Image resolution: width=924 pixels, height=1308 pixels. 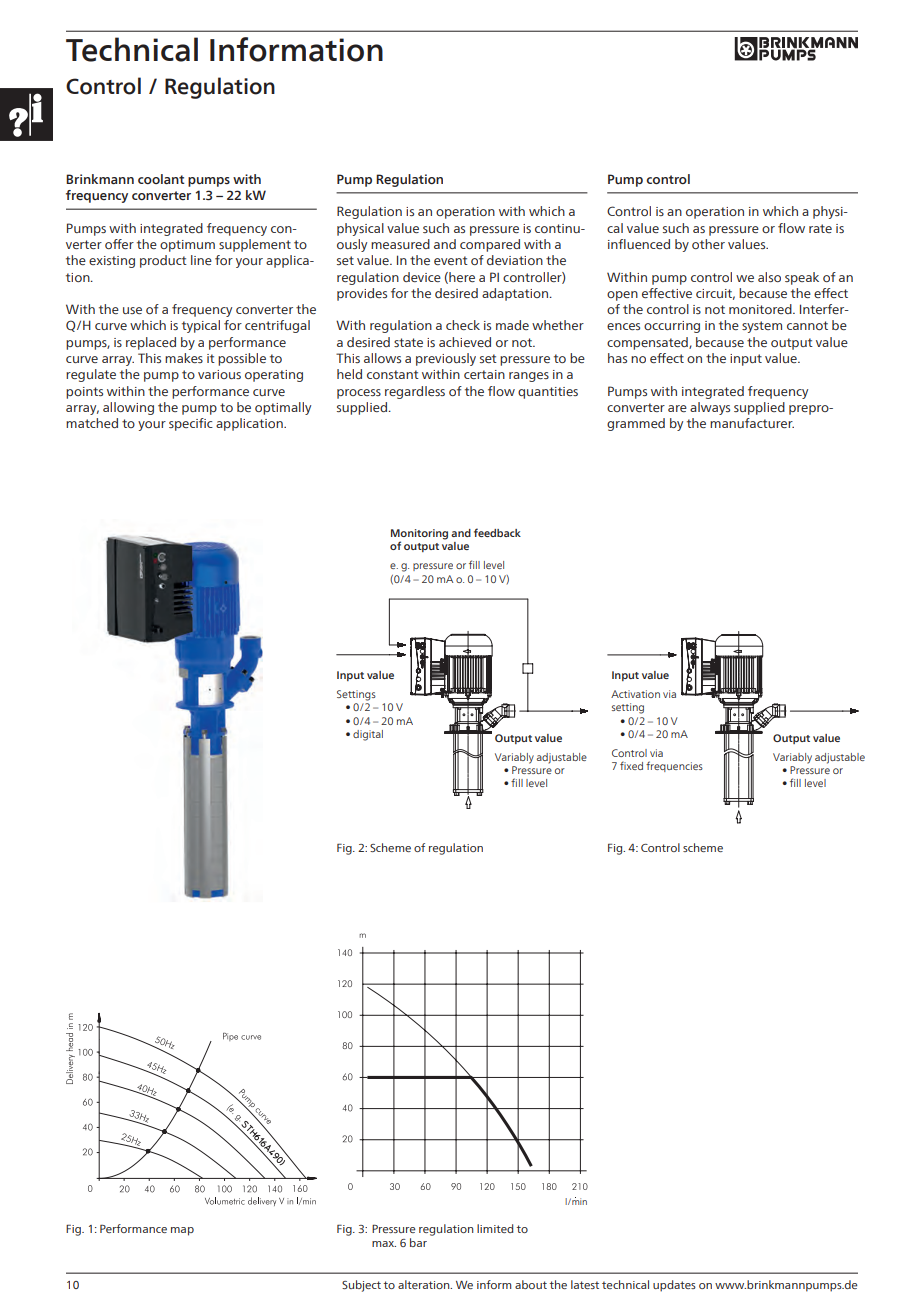 I want to click on digital, so click(x=368, y=735).
